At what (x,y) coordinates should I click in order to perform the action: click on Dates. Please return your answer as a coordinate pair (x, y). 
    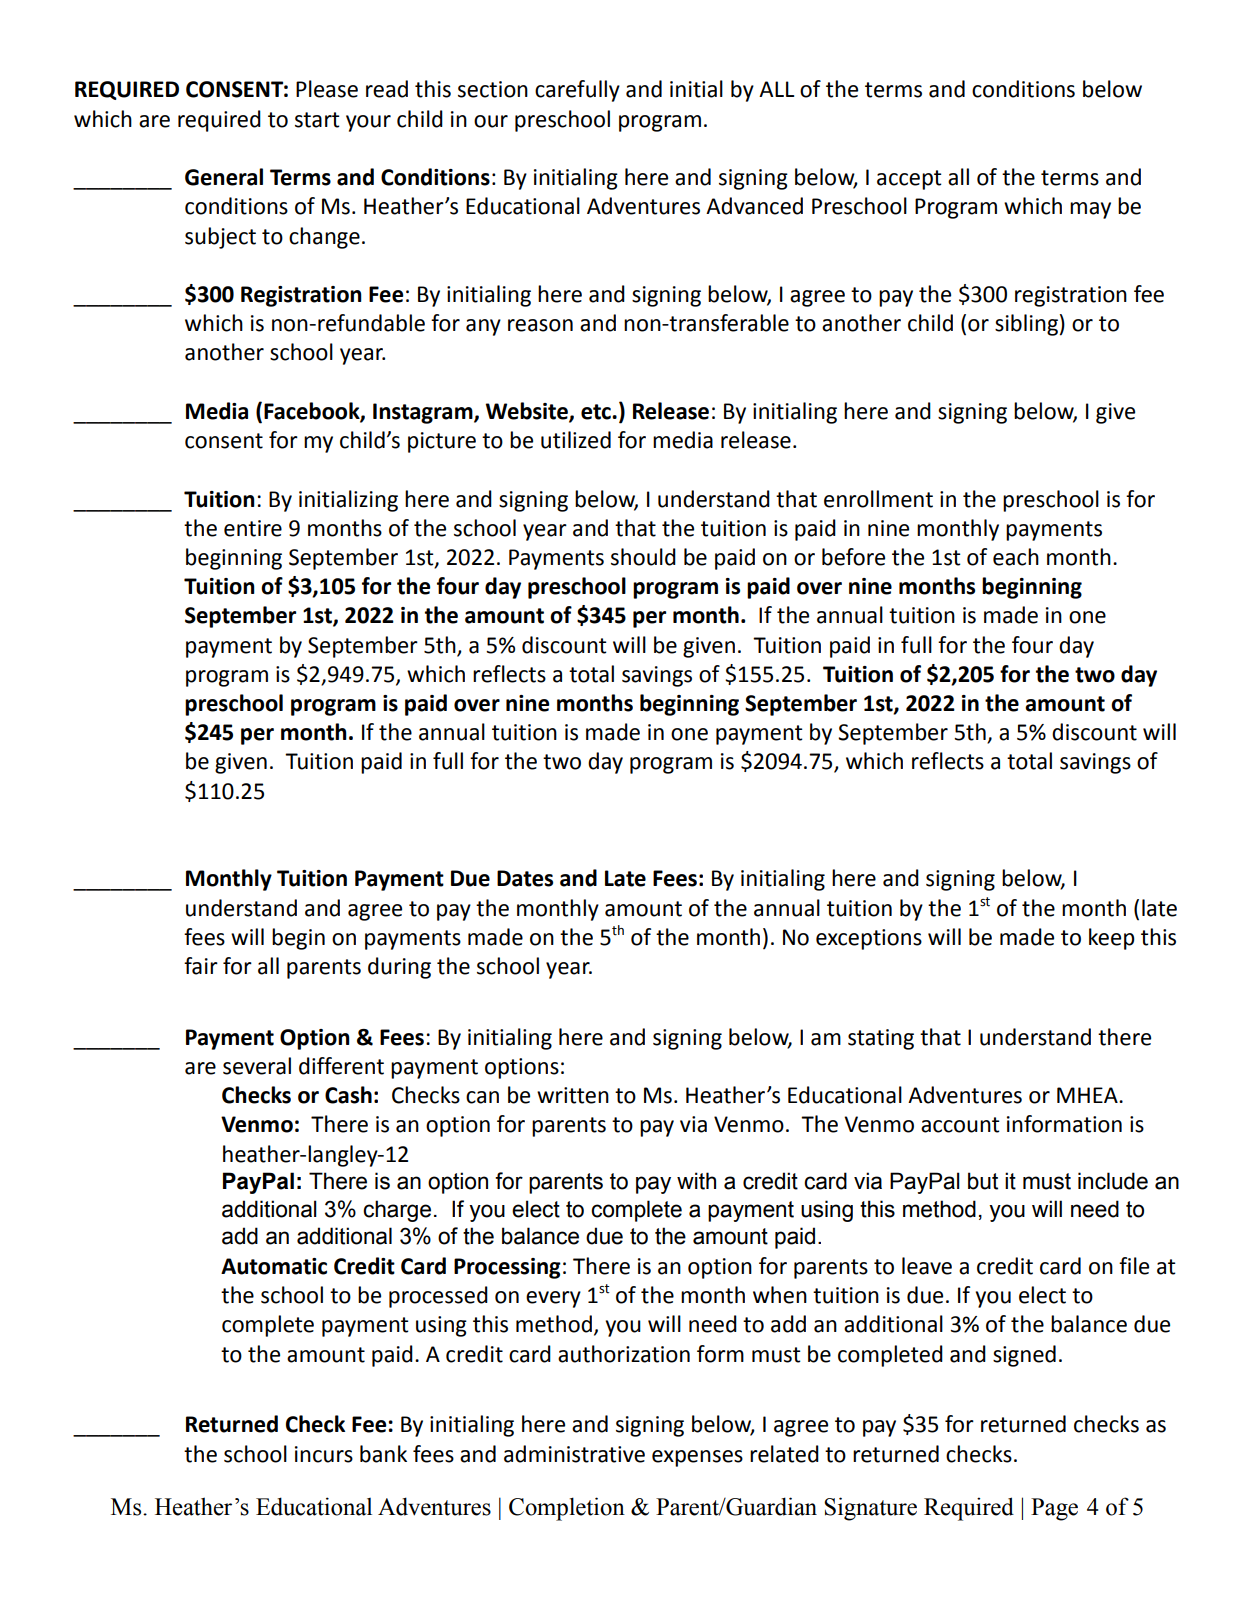
    Looking at the image, I should click on (525, 878).
